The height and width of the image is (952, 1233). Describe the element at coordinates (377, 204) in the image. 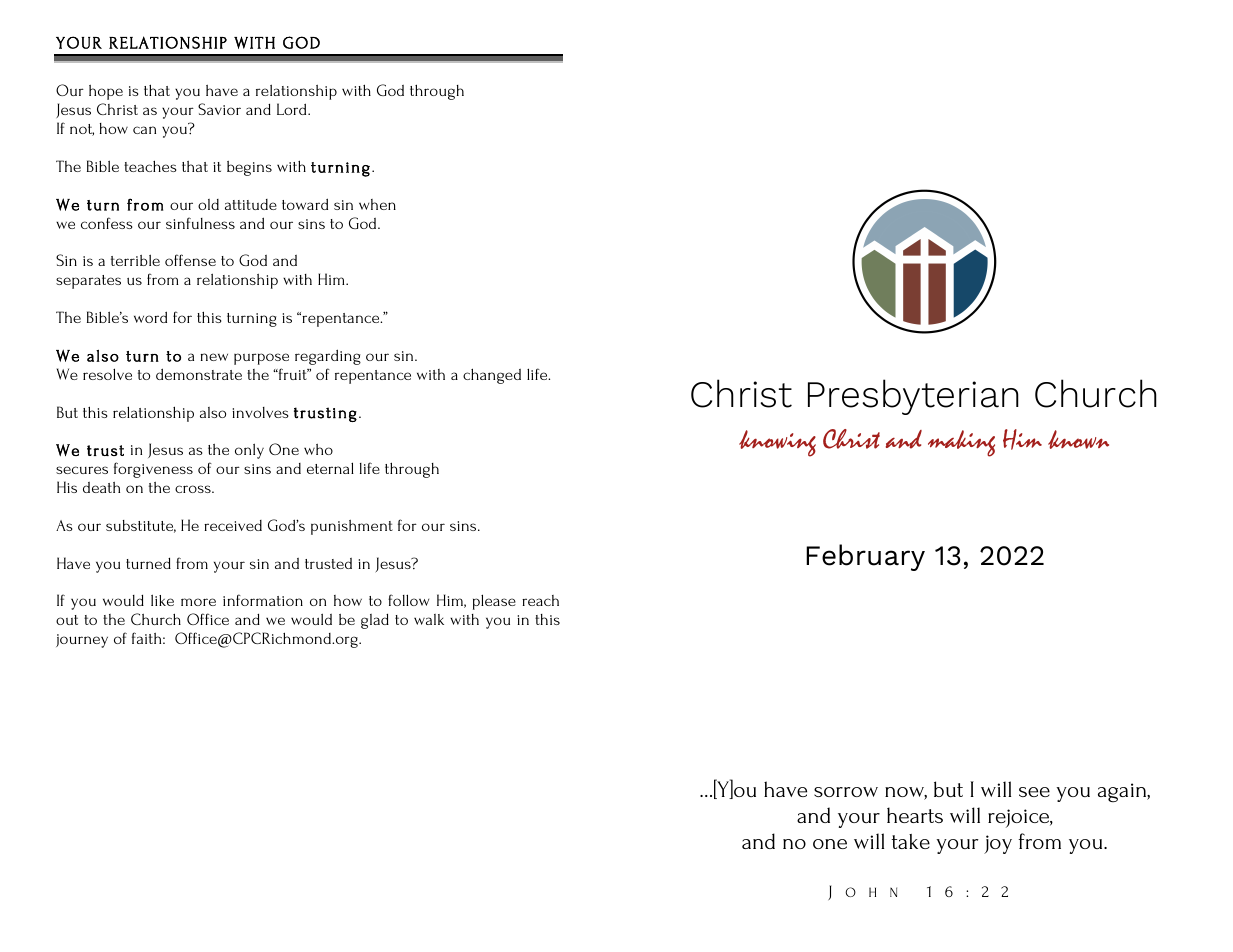

I see `when` at that location.
